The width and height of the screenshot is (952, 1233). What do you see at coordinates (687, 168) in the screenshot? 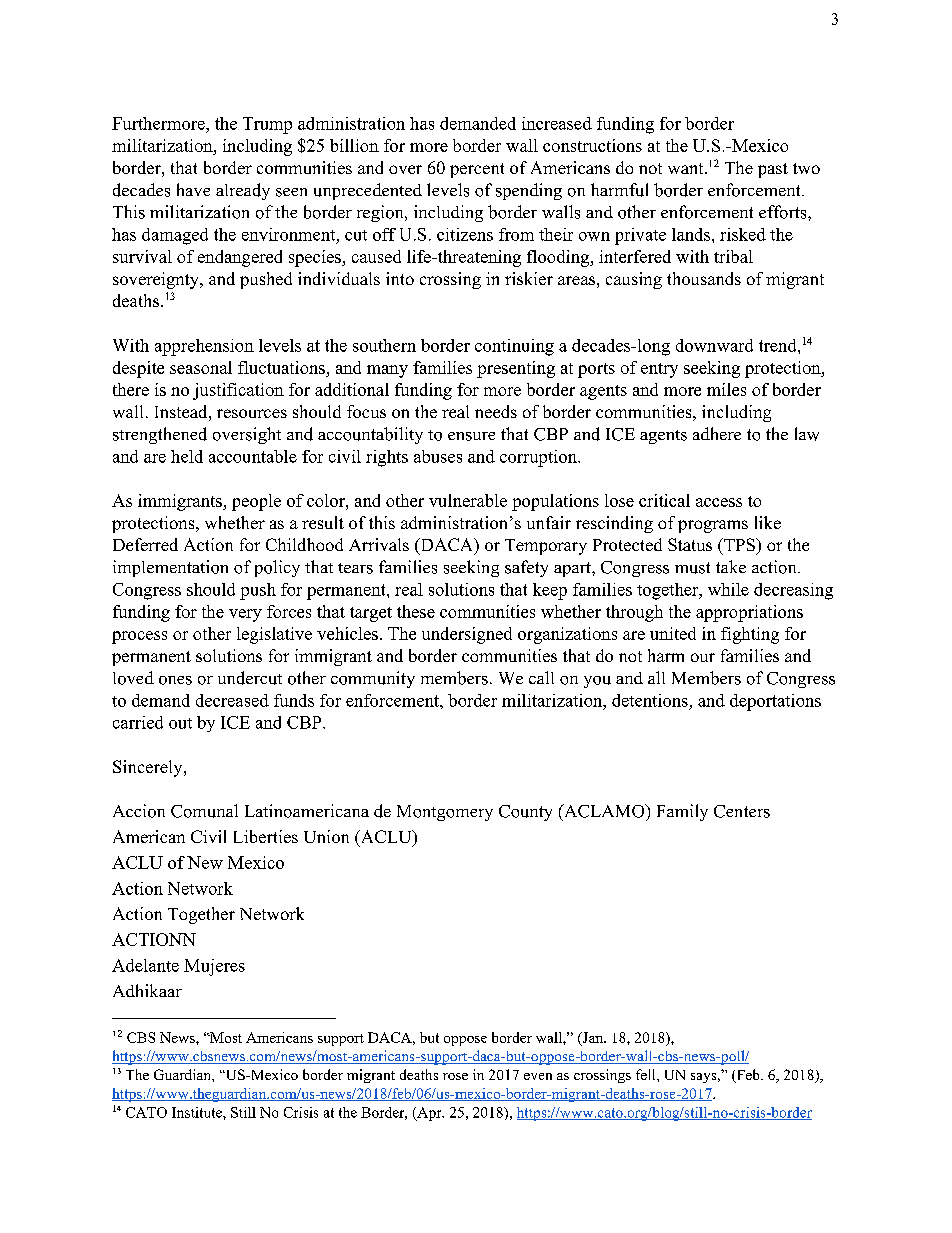
I see `want` at bounding box center [687, 168].
